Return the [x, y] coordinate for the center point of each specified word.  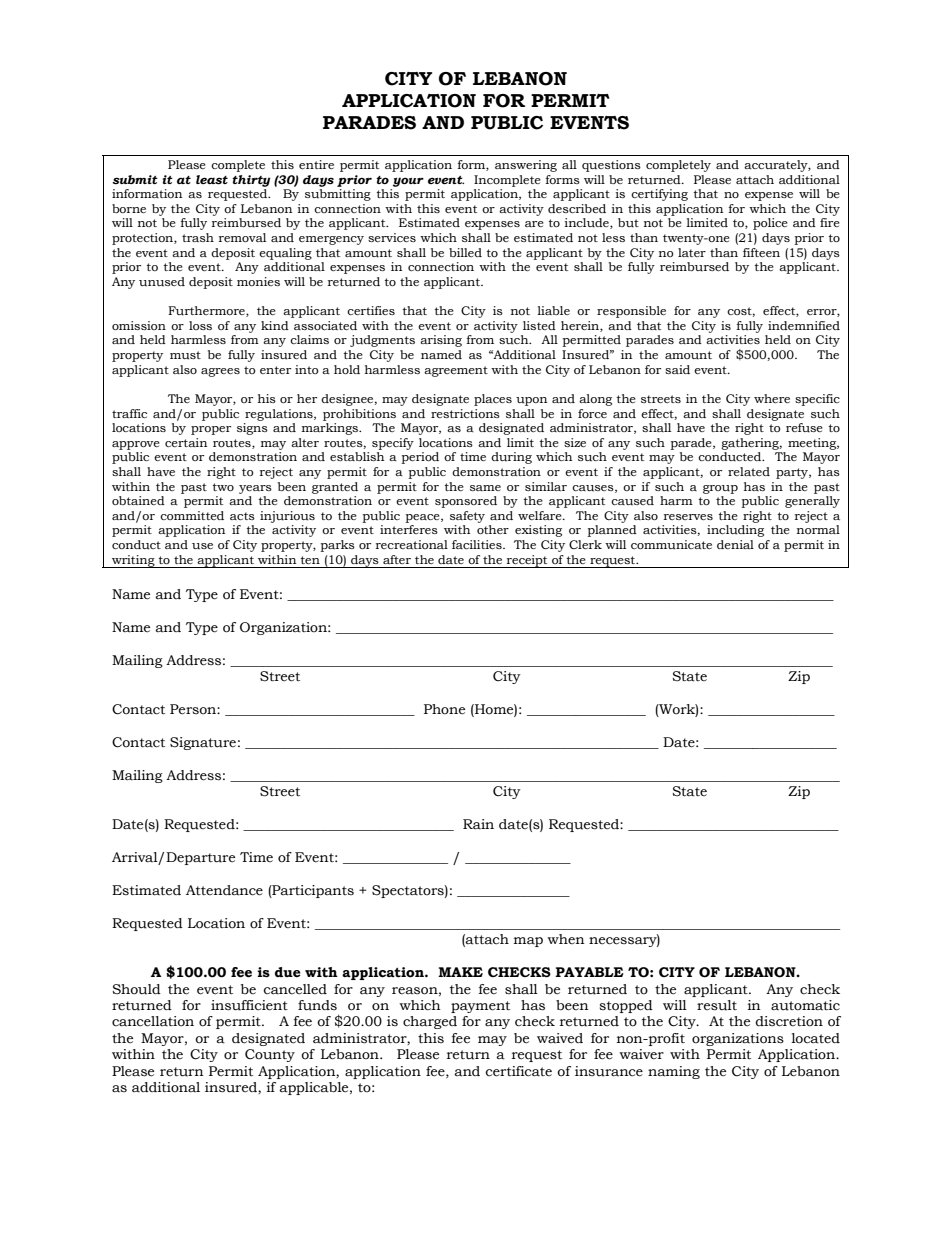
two [223, 487]
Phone [444, 709]
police [770, 224]
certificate [518, 1071]
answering [526, 166]
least [212, 180]
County [270, 1055]
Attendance [224, 890]
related [749, 471]
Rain [478, 824]
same [485, 488]
